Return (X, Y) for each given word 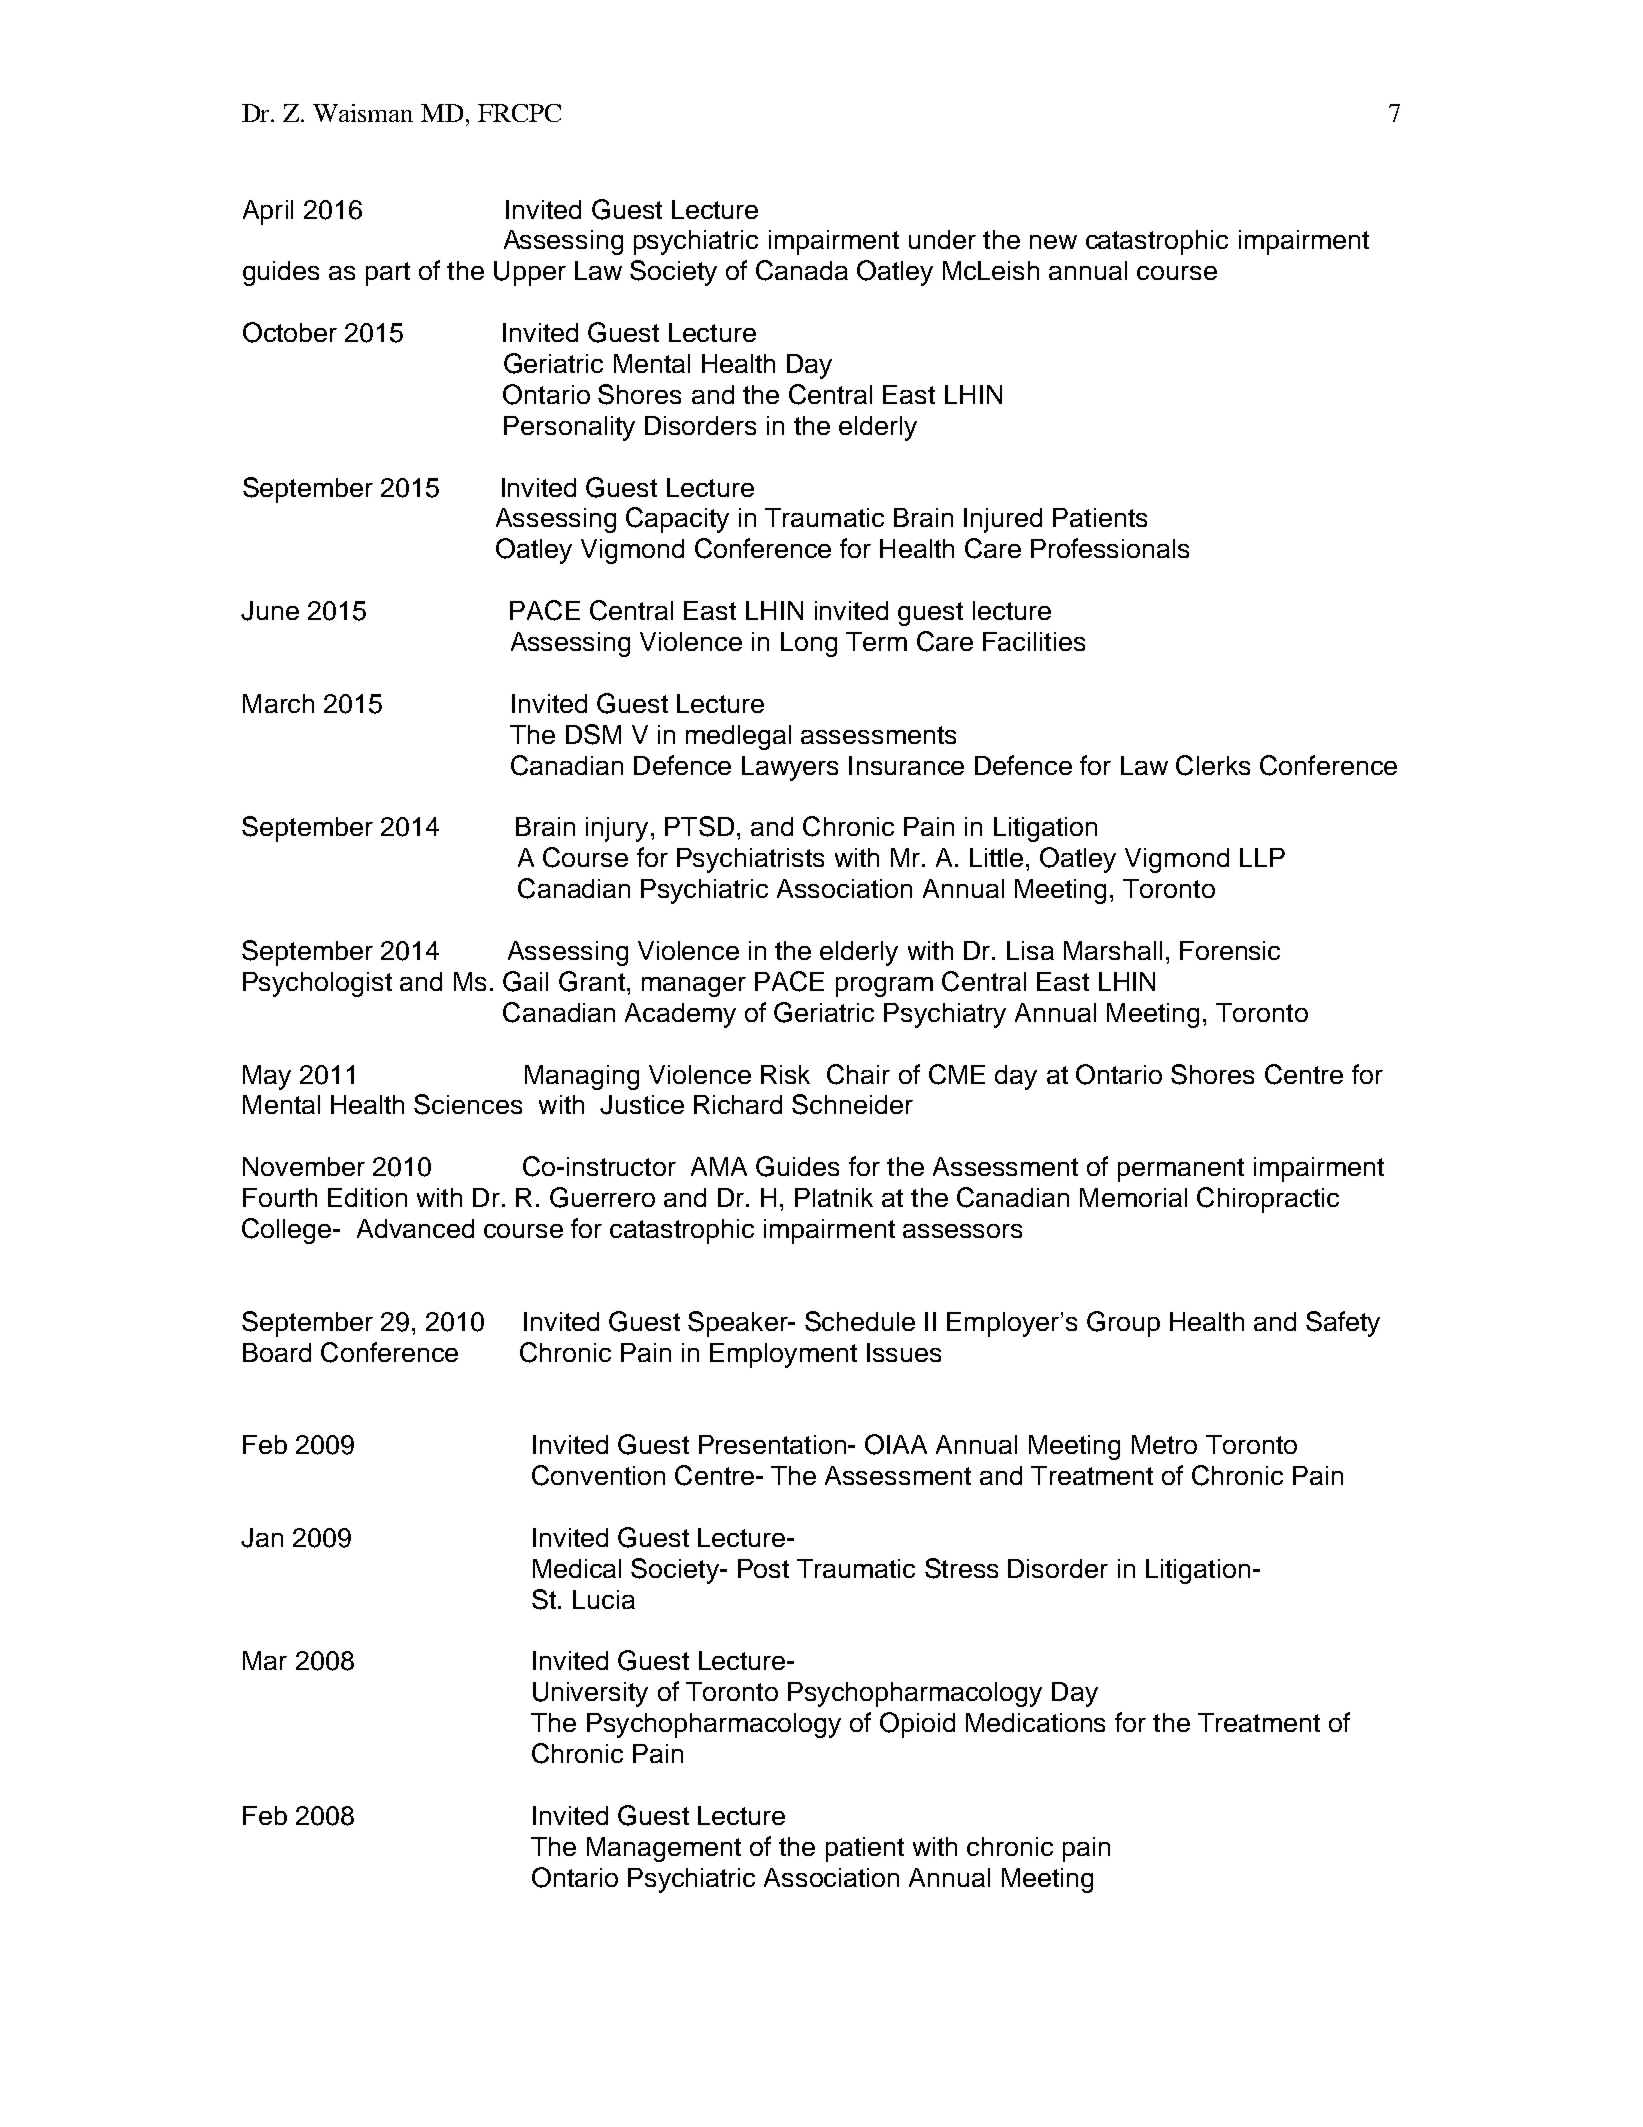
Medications (1035, 1722)
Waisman (363, 113)
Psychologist (317, 984)
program (884, 987)
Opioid (917, 1725)
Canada (802, 270)
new (1053, 242)
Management (664, 1849)
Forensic (1230, 950)
